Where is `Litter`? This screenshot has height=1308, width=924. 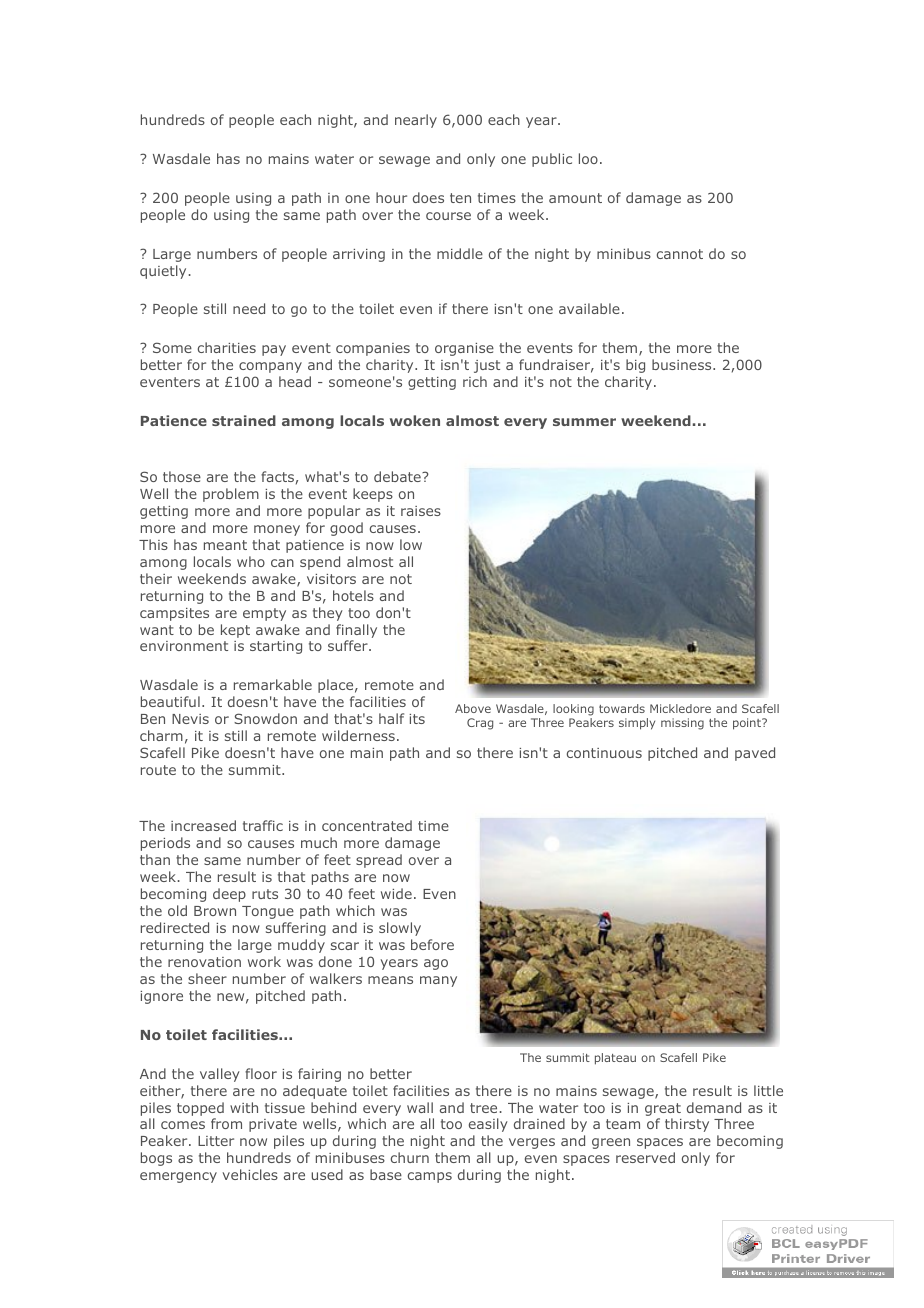 Litter is located at coordinates (216, 1141).
